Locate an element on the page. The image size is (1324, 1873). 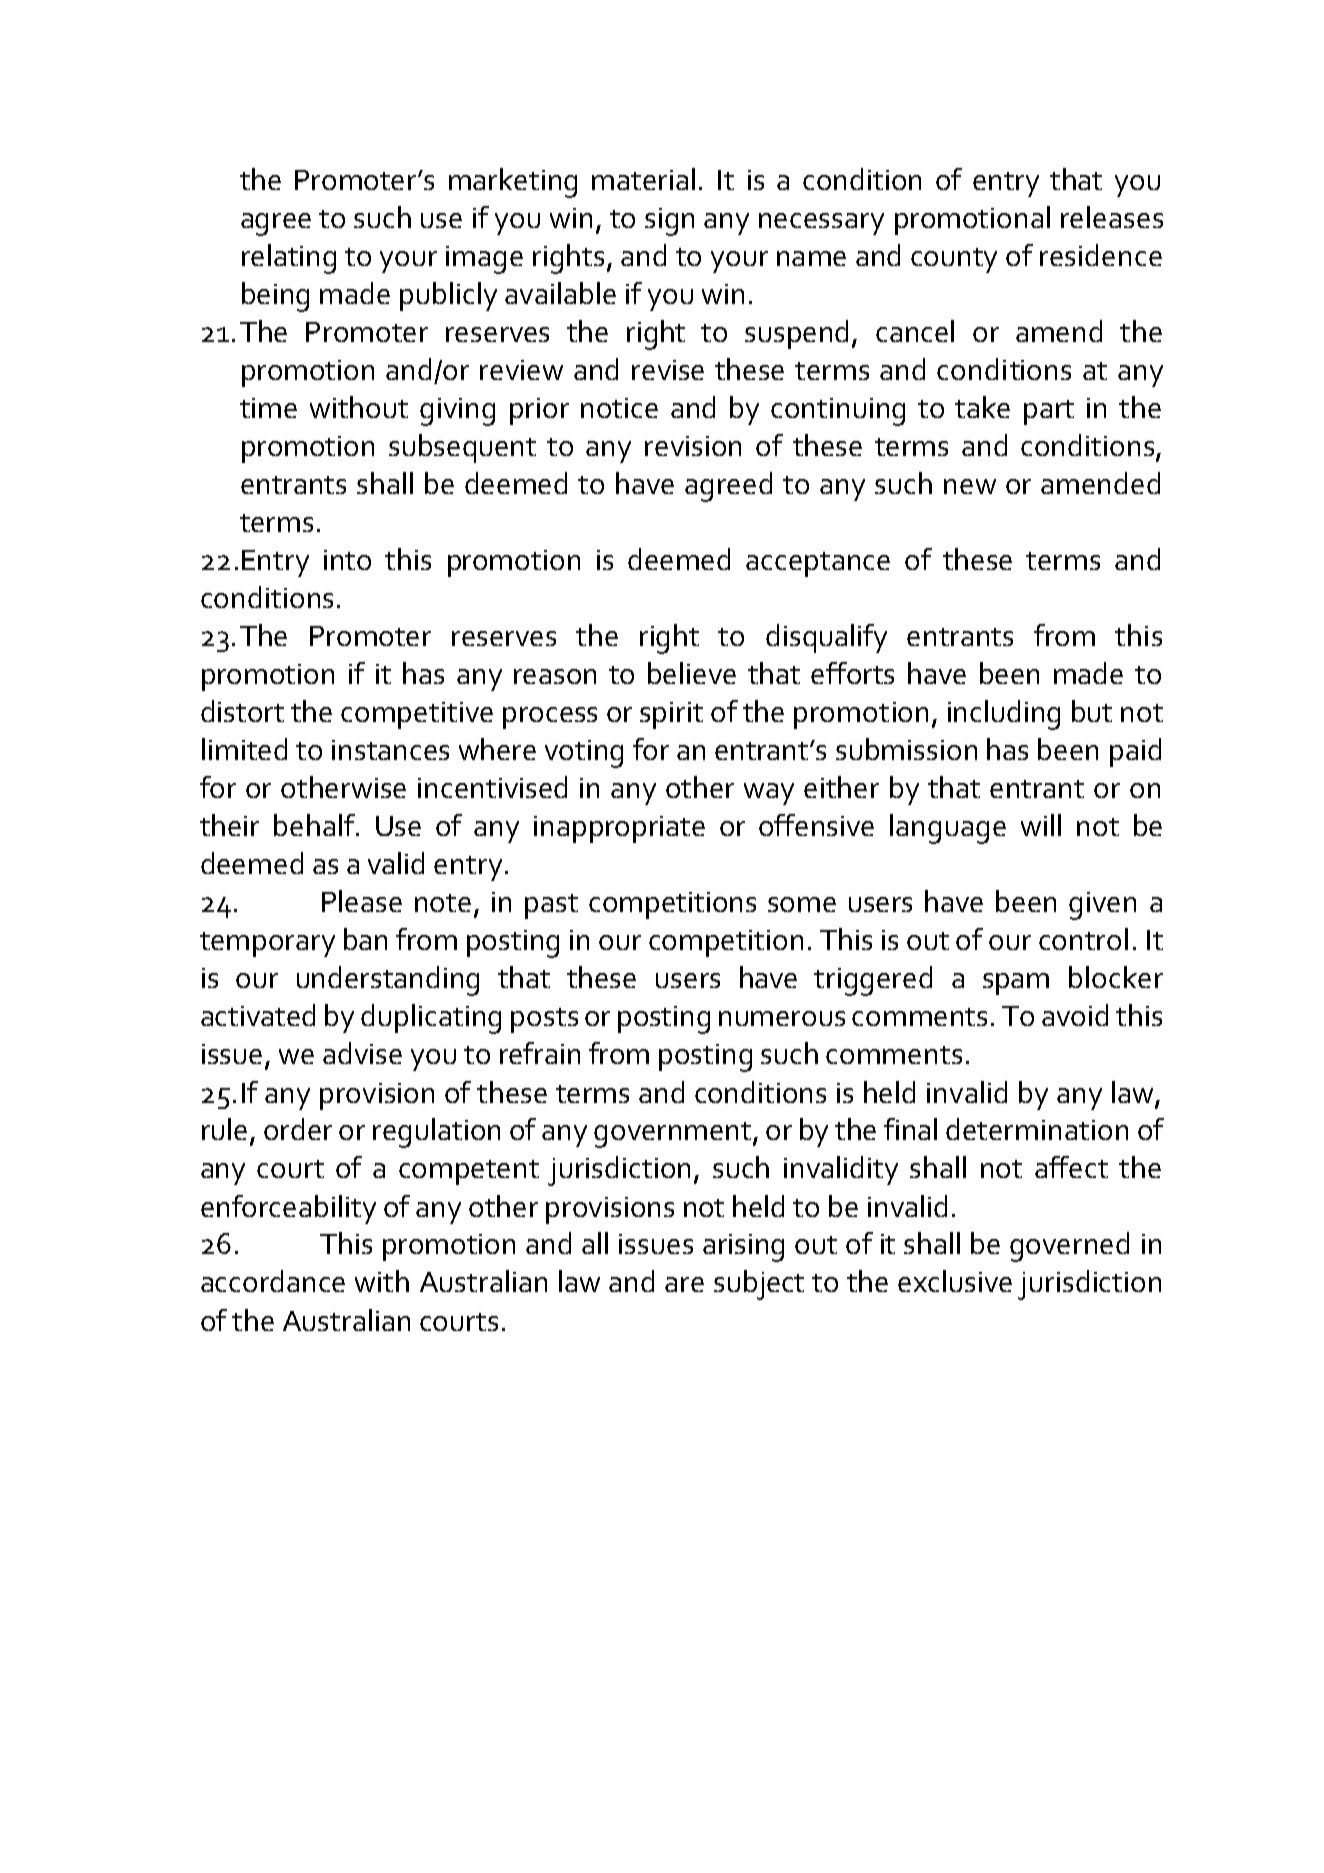
given is located at coordinates (1102, 906).
